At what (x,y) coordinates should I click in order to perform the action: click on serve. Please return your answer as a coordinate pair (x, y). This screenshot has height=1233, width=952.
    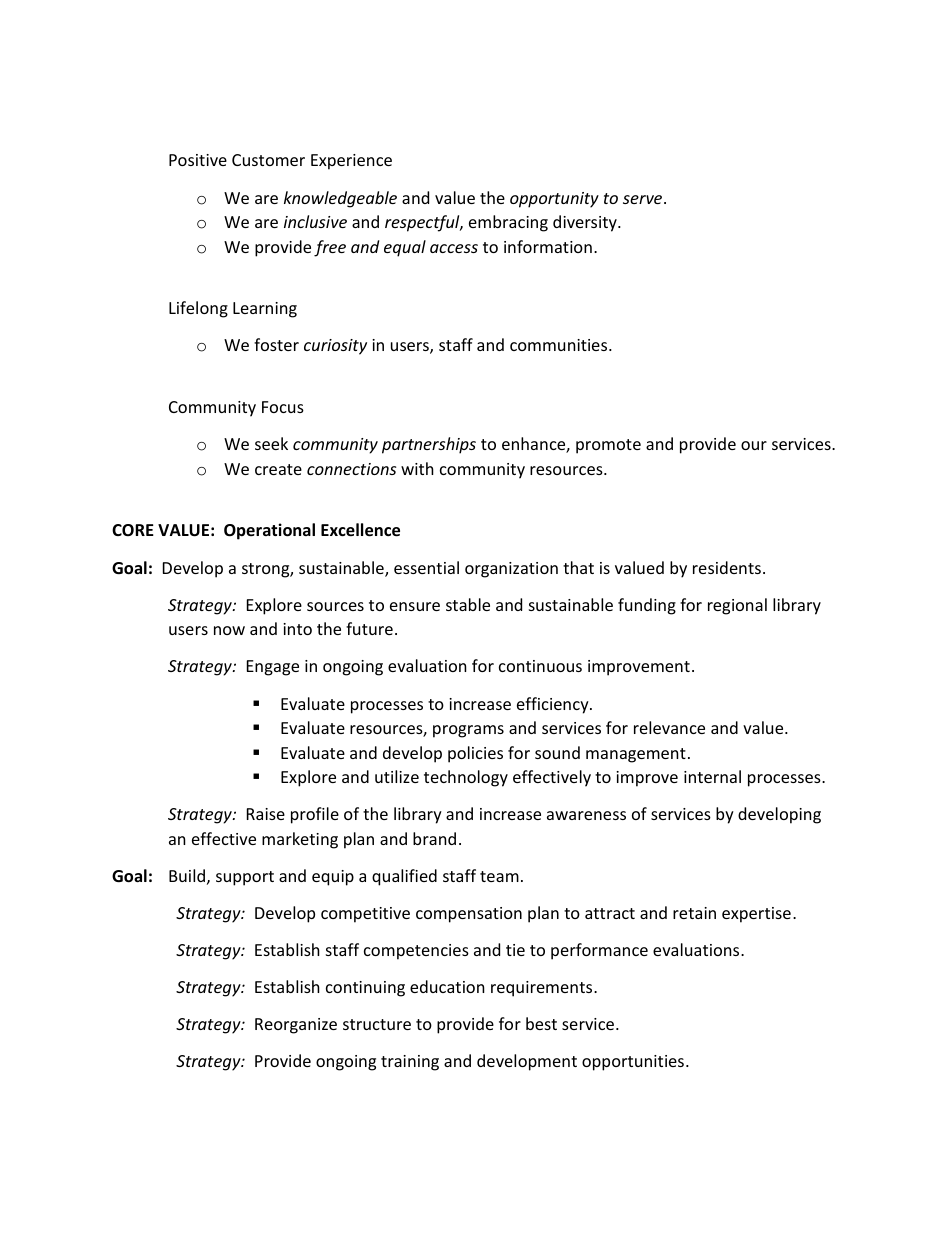
    Looking at the image, I should click on (644, 199).
